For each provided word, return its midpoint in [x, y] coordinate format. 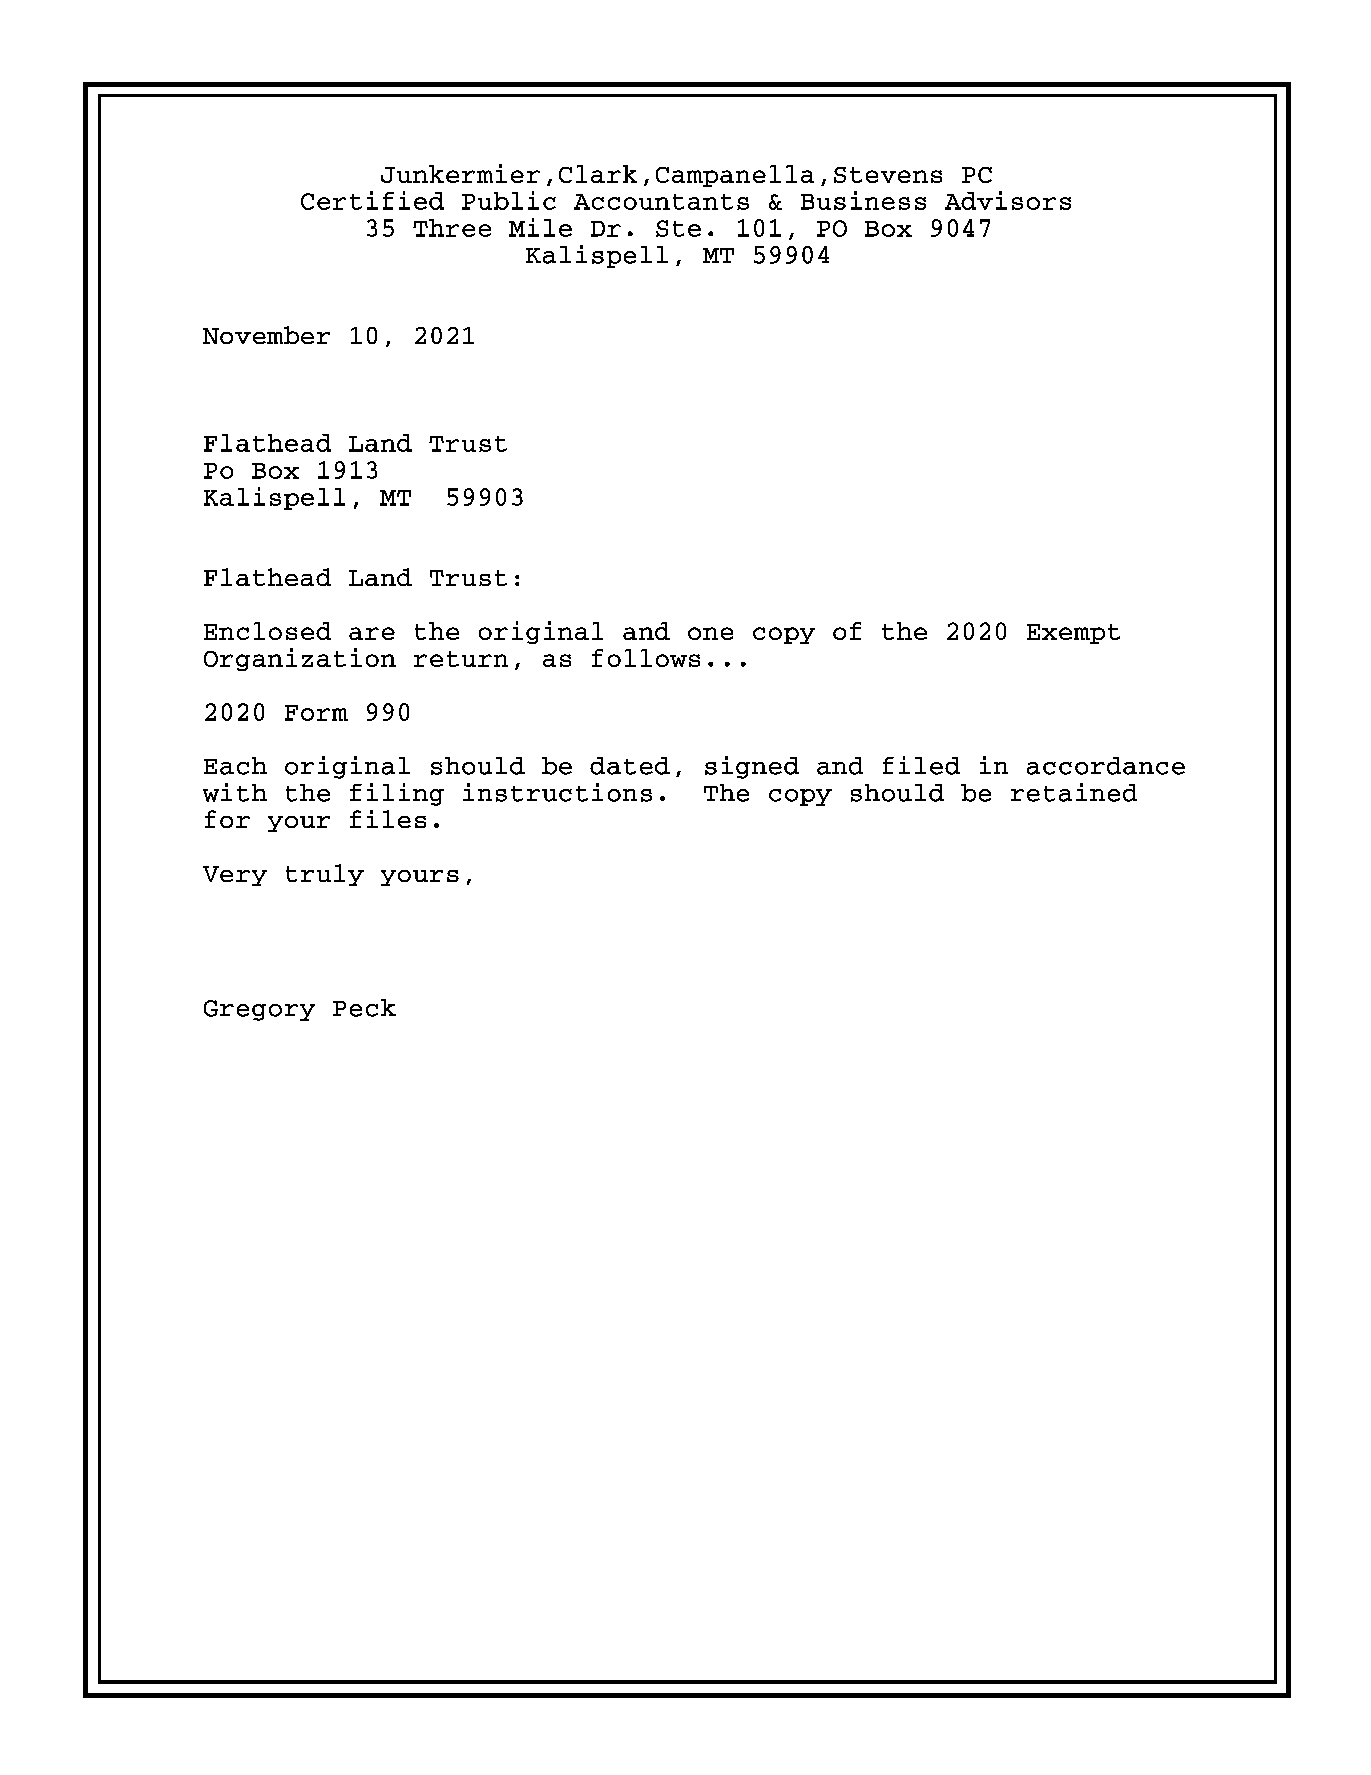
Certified [372, 200]
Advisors [1008, 200]
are [372, 633]
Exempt [1073, 634]
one [710, 633]
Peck [364, 1008]
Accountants [661, 202]
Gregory [259, 1010]
